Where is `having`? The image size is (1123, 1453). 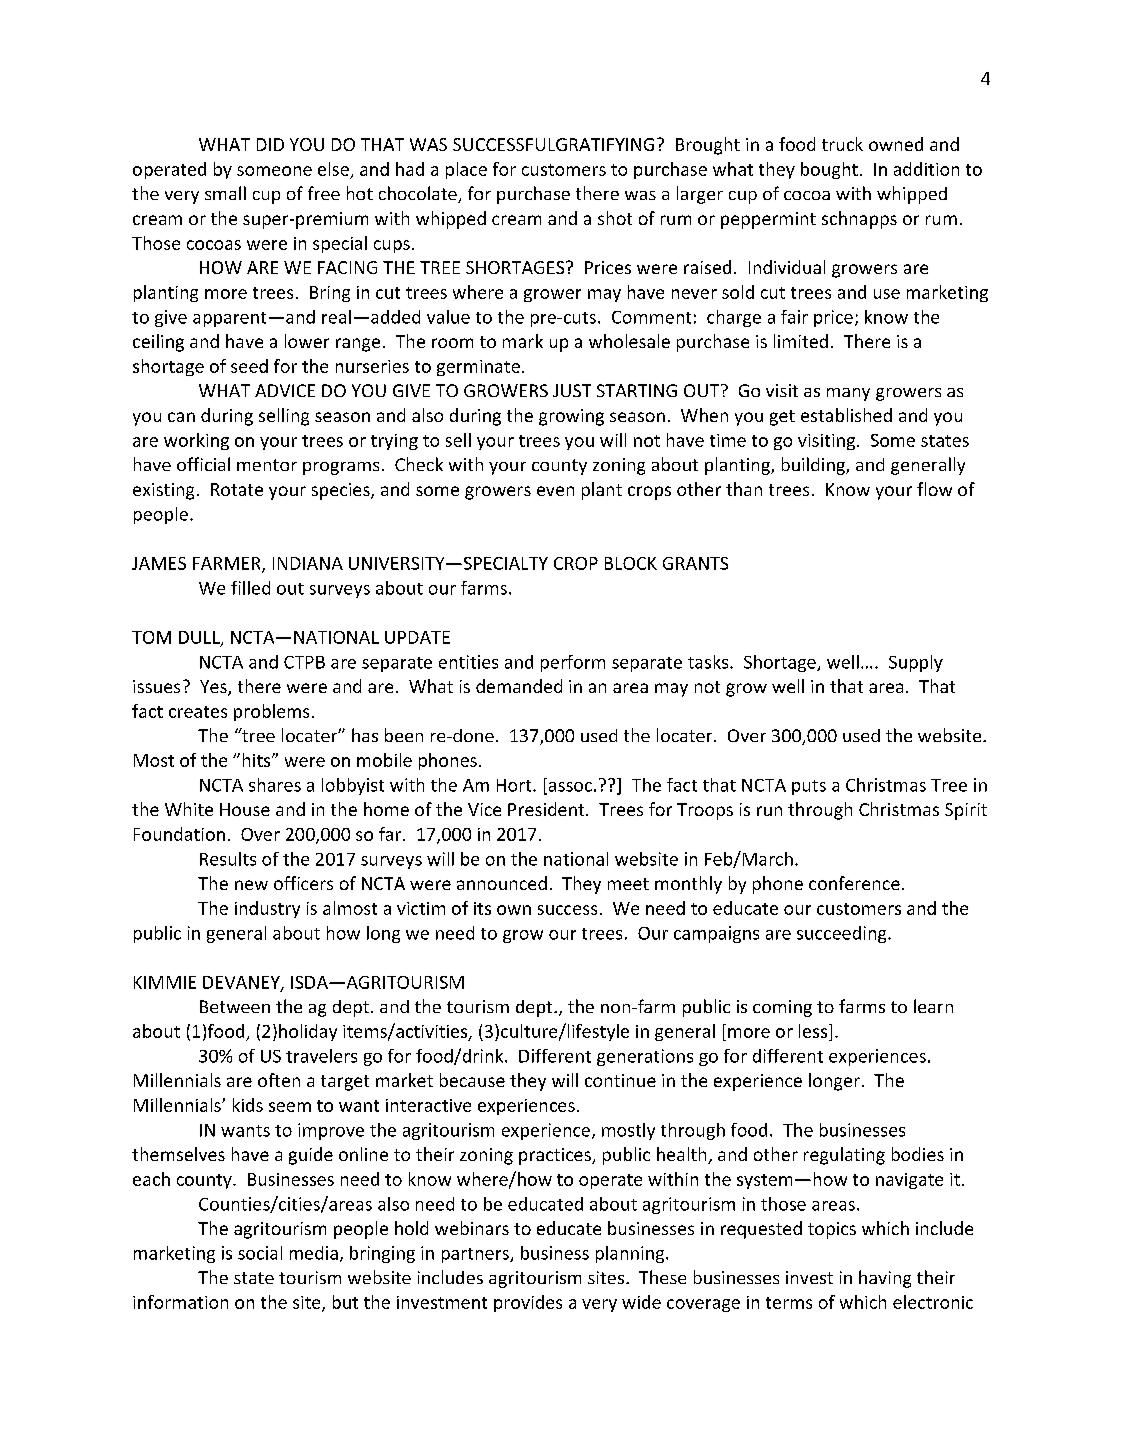 having is located at coordinates (885, 1279).
